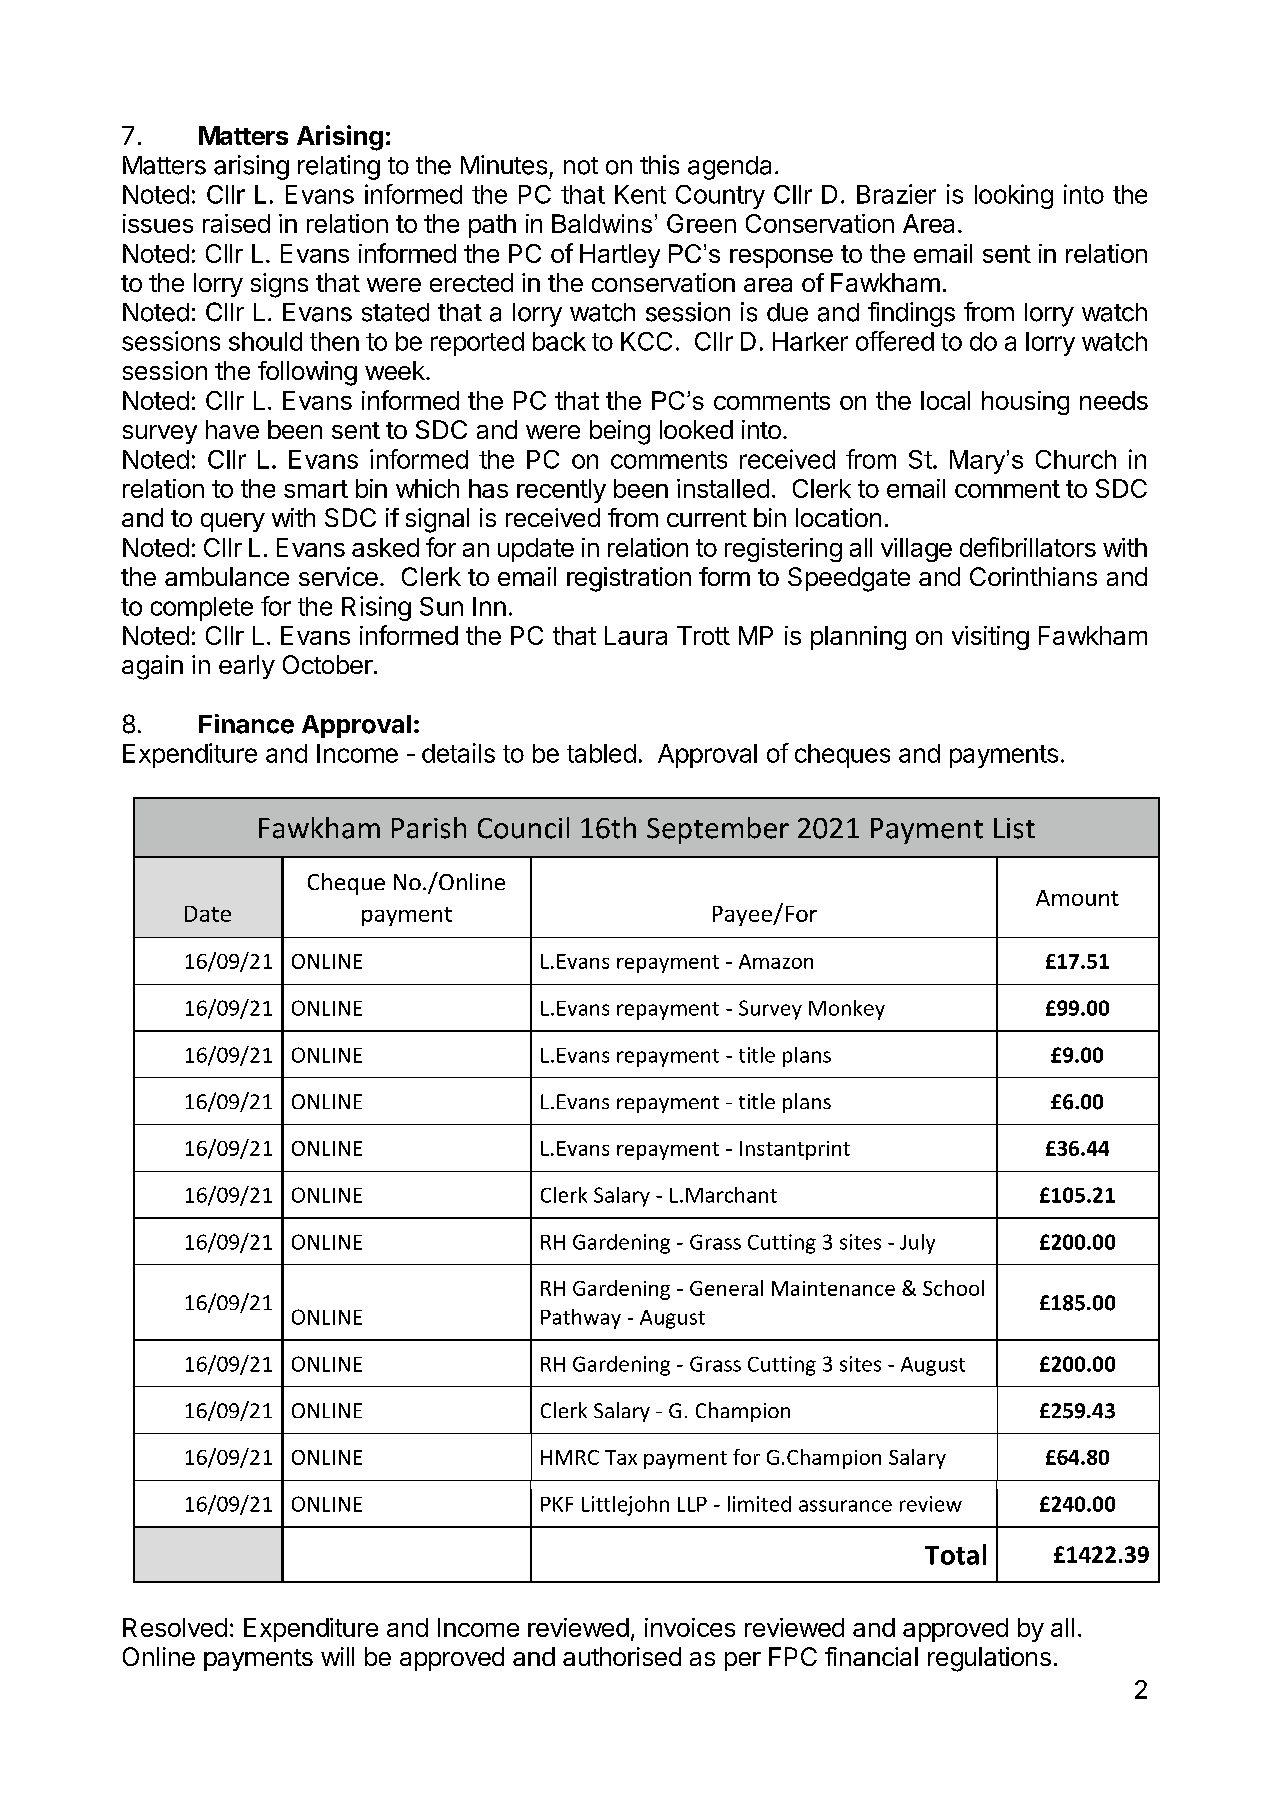 Image resolution: width=1268 pixels, height=1794 pixels. I want to click on regulations, so click(989, 1659).
